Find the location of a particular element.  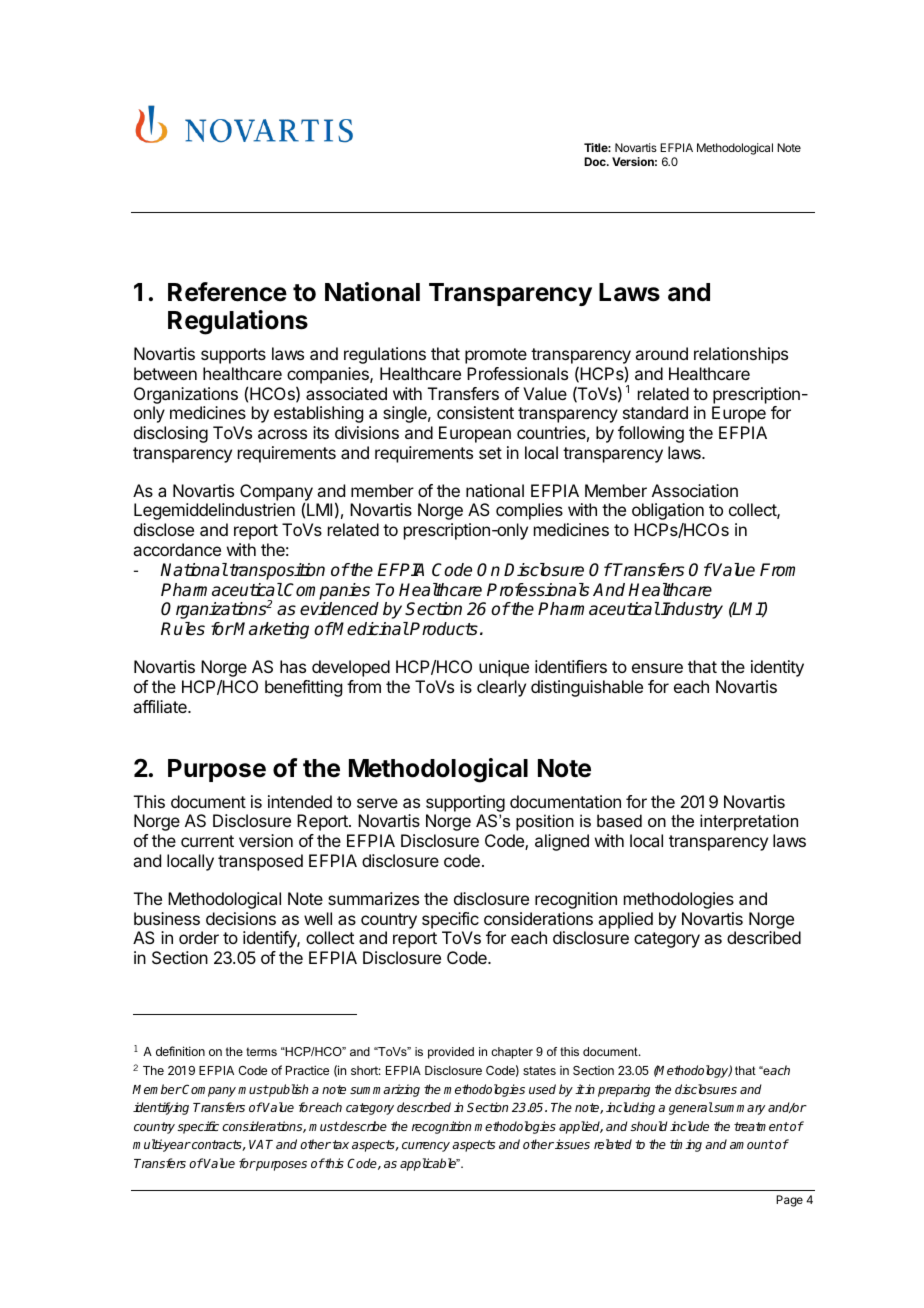

currency is located at coordinates (426, 1147).
